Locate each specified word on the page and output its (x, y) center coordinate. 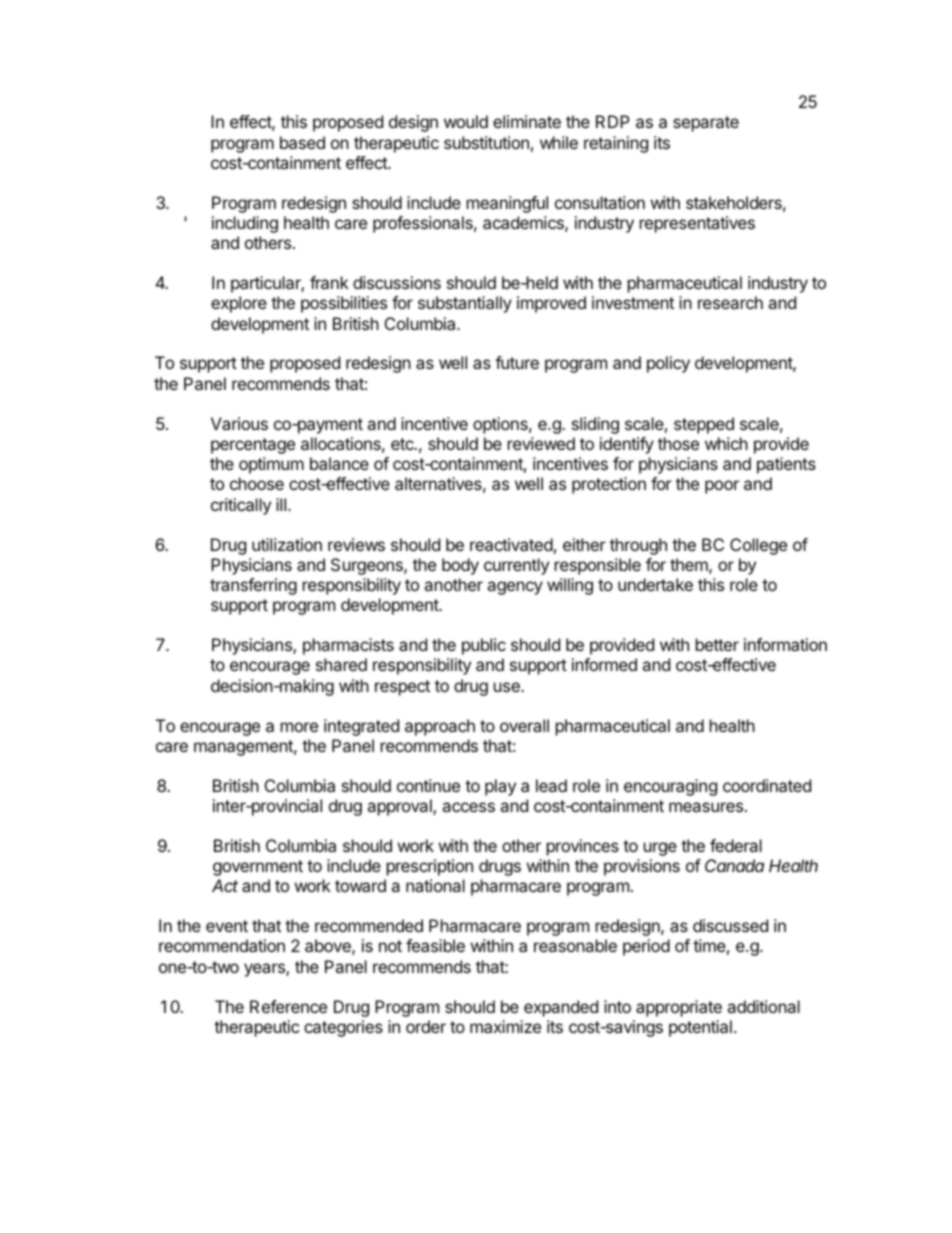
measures (706, 807)
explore (239, 304)
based (302, 142)
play (500, 787)
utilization (287, 544)
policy (668, 364)
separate (706, 124)
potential (700, 1028)
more (299, 727)
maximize (505, 1026)
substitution (486, 142)
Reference (288, 1006)
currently (516, 566)
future (517, 362)
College (758, 546)
